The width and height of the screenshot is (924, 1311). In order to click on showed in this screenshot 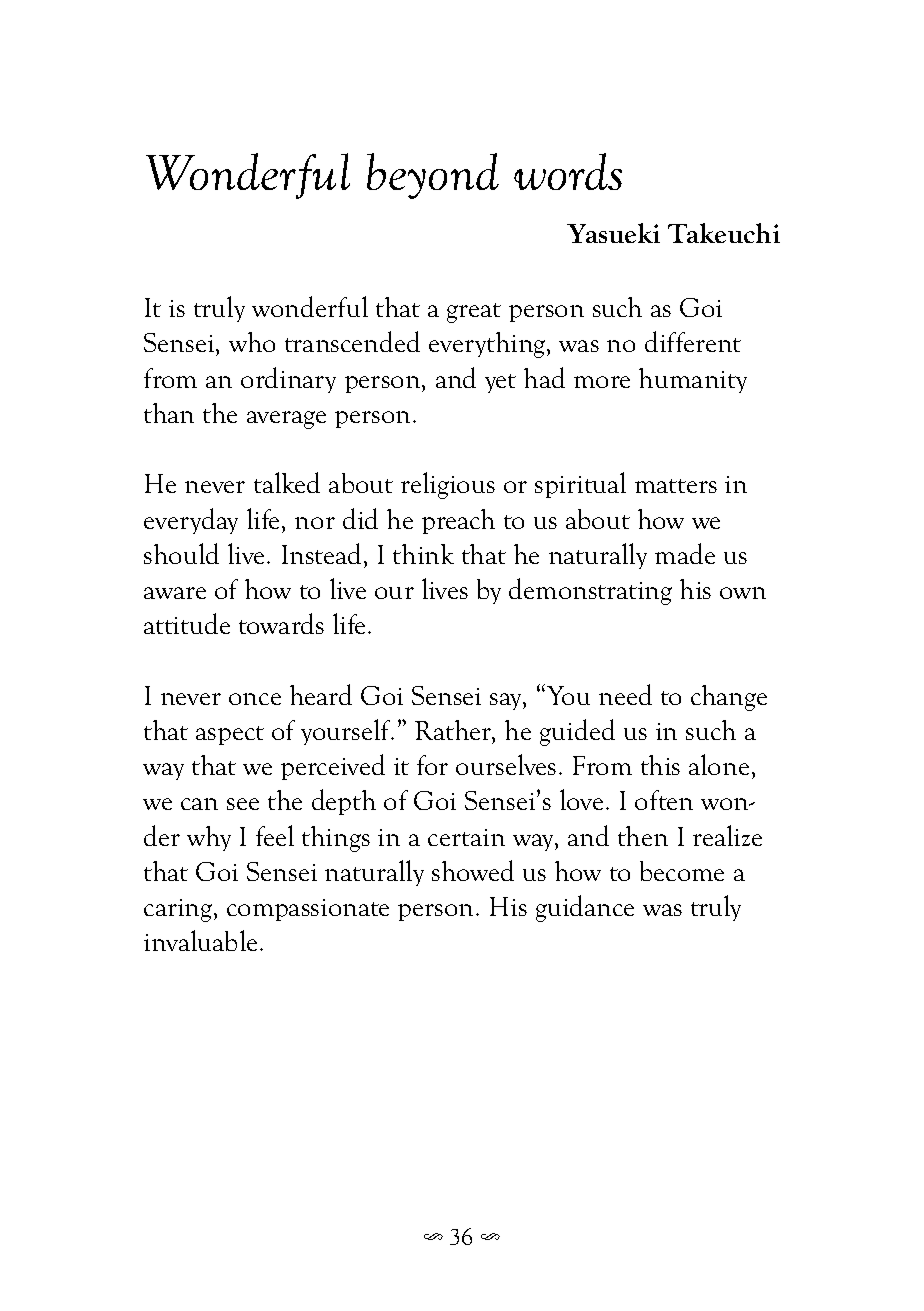, I will do `click(473, 870)`.
